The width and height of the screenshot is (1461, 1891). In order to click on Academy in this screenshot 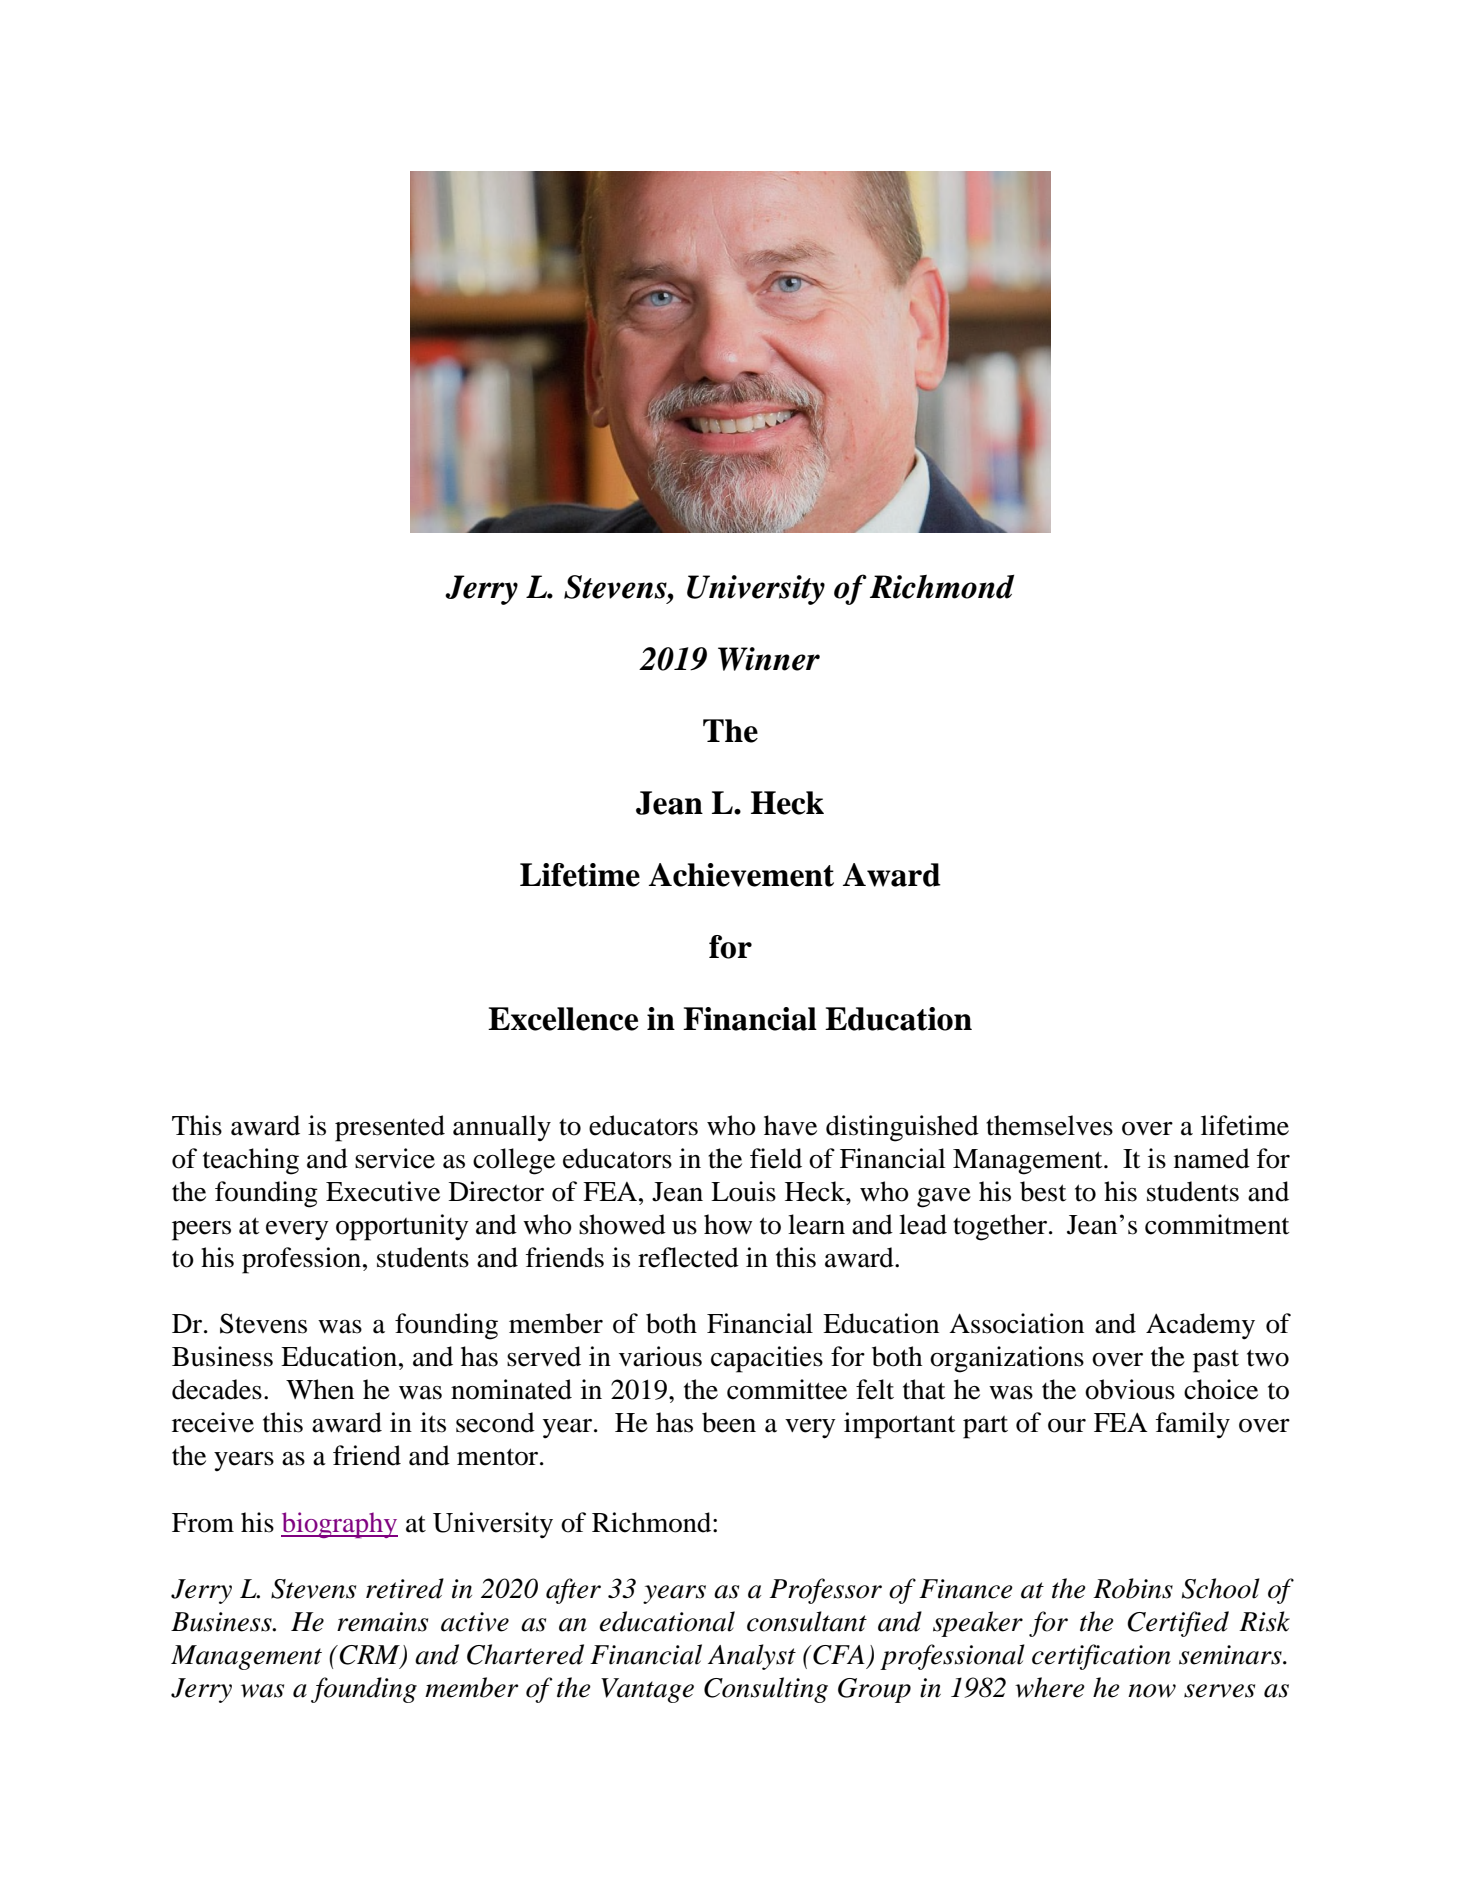, I will do `click(1200, 1326)`.
